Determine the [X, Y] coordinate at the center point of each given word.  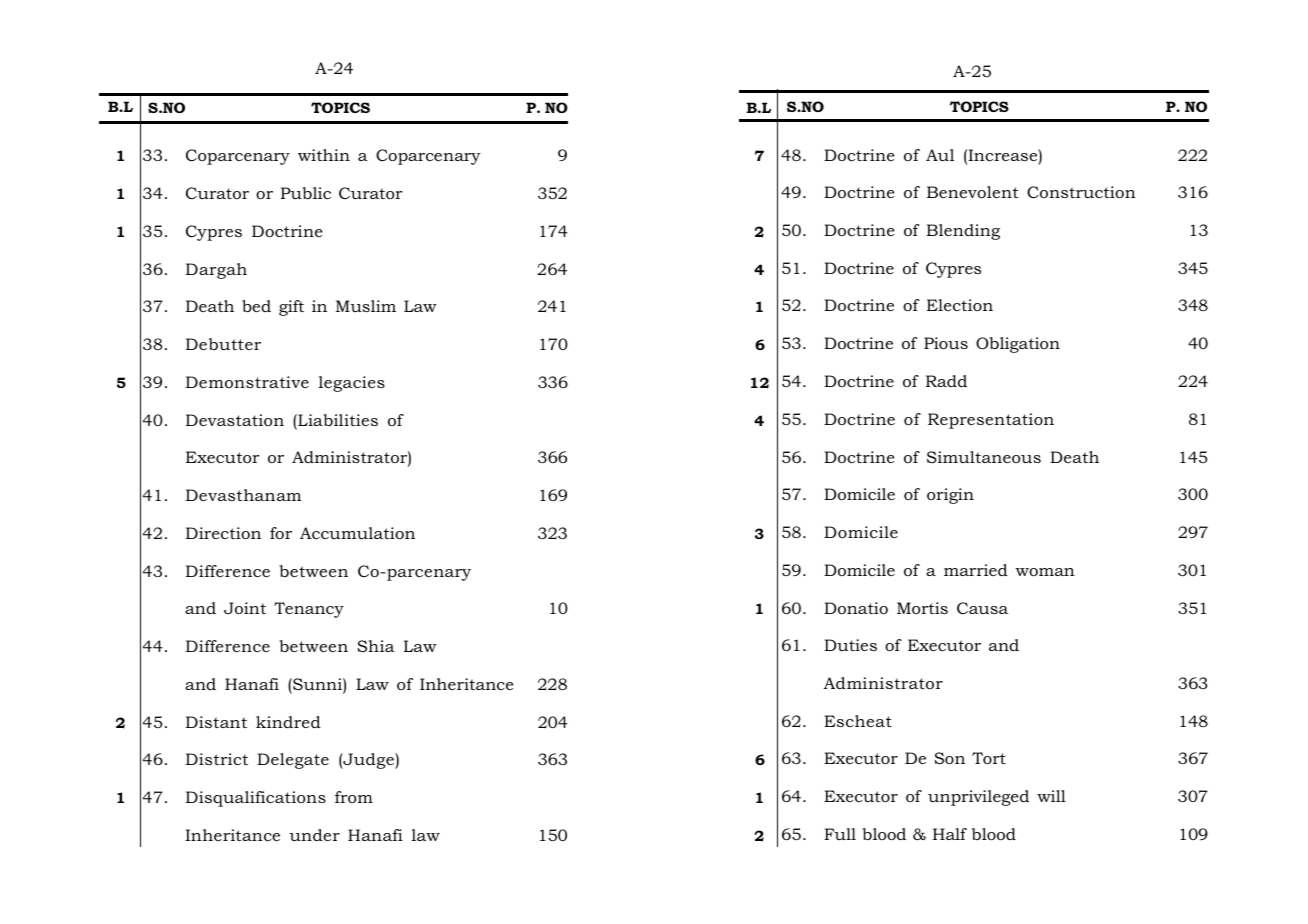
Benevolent [973, 192]
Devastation [235, 420]
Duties [850, 645]
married [976, 570]
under [314, 835]
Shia [376, 646]
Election [960, 305]
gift [291, 308]
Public [306, 193]
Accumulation [357, 533]
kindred [288, 722]
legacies [352, 384]
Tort [989, 758]
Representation [991, 421]
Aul [940, 155]
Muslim [366, 306]
